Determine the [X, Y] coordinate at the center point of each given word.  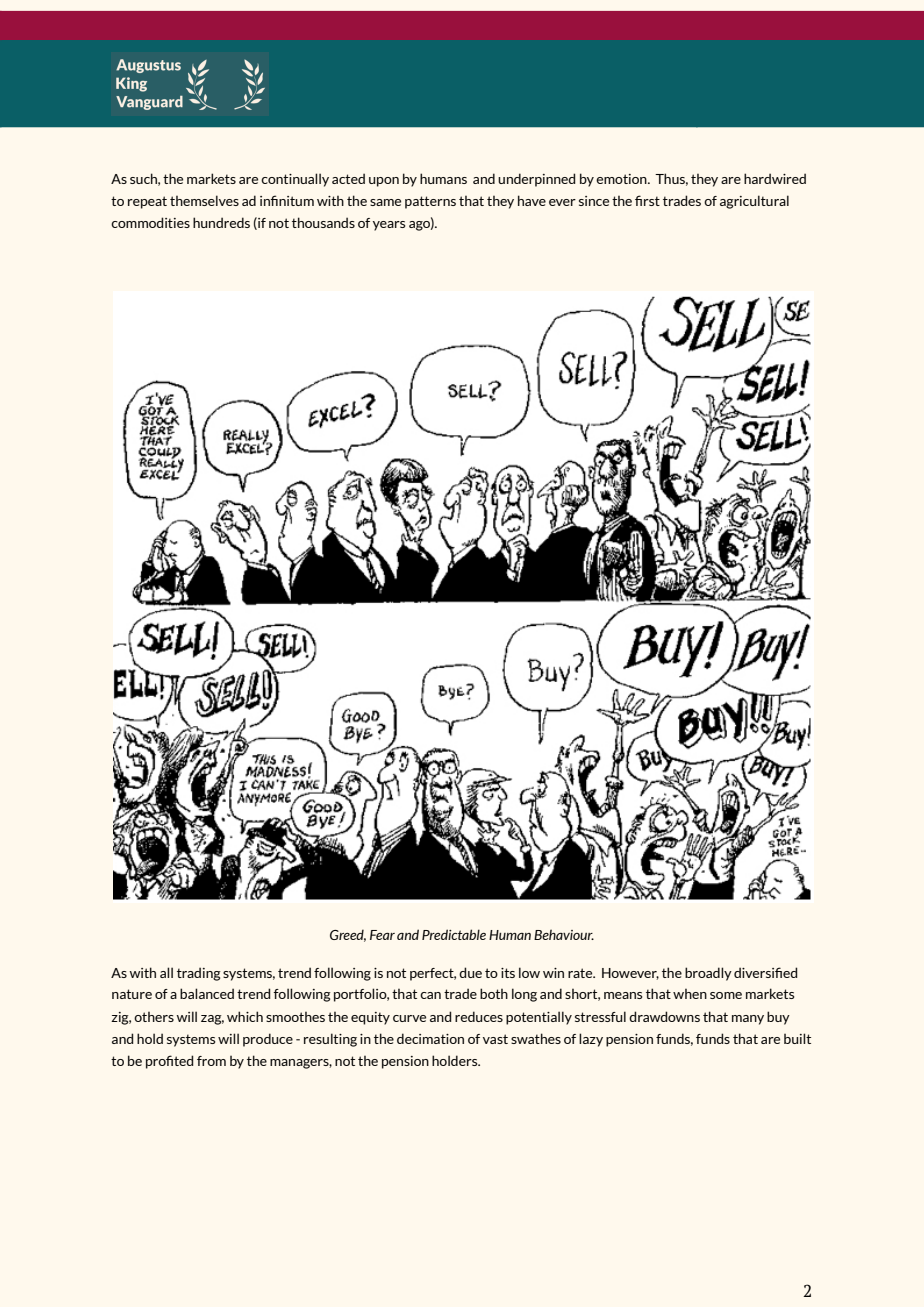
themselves [204, 200]
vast [495, 1039]
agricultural [754, 202]
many [748, 1020]
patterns [430, 202]
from [211, 1061]
